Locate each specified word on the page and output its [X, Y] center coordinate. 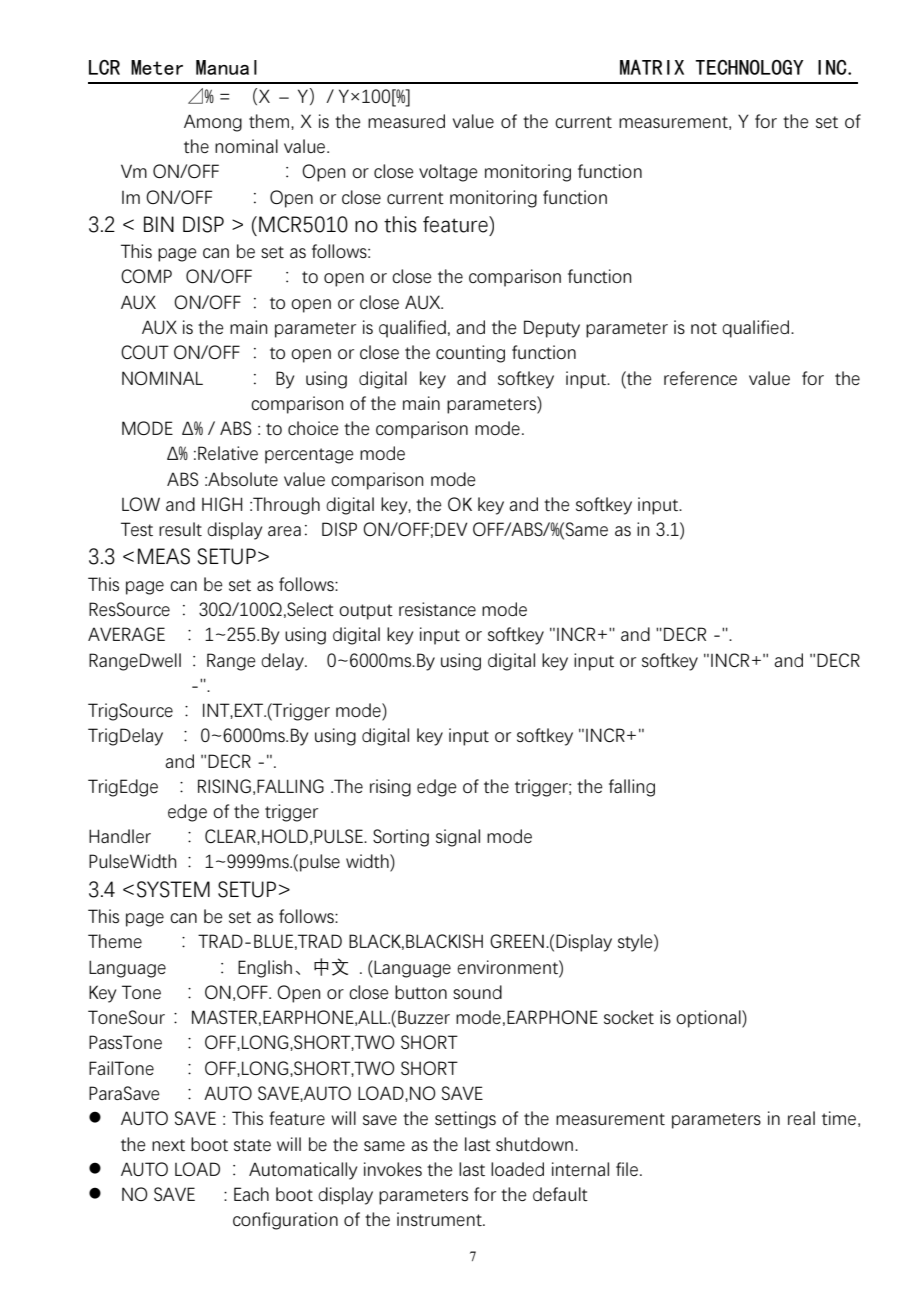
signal [458, 838]
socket [629, 1017]
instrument [440, 1219]
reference [700, 378]
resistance [437, 609]
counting [470, 354]
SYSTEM [173, 889]
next [168, 1145]
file [628, 1169]
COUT [145, 352]
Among [213, 123]
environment [508, 967]
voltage [448, 173]
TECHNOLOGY [750, 67]
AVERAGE [126, 634]
